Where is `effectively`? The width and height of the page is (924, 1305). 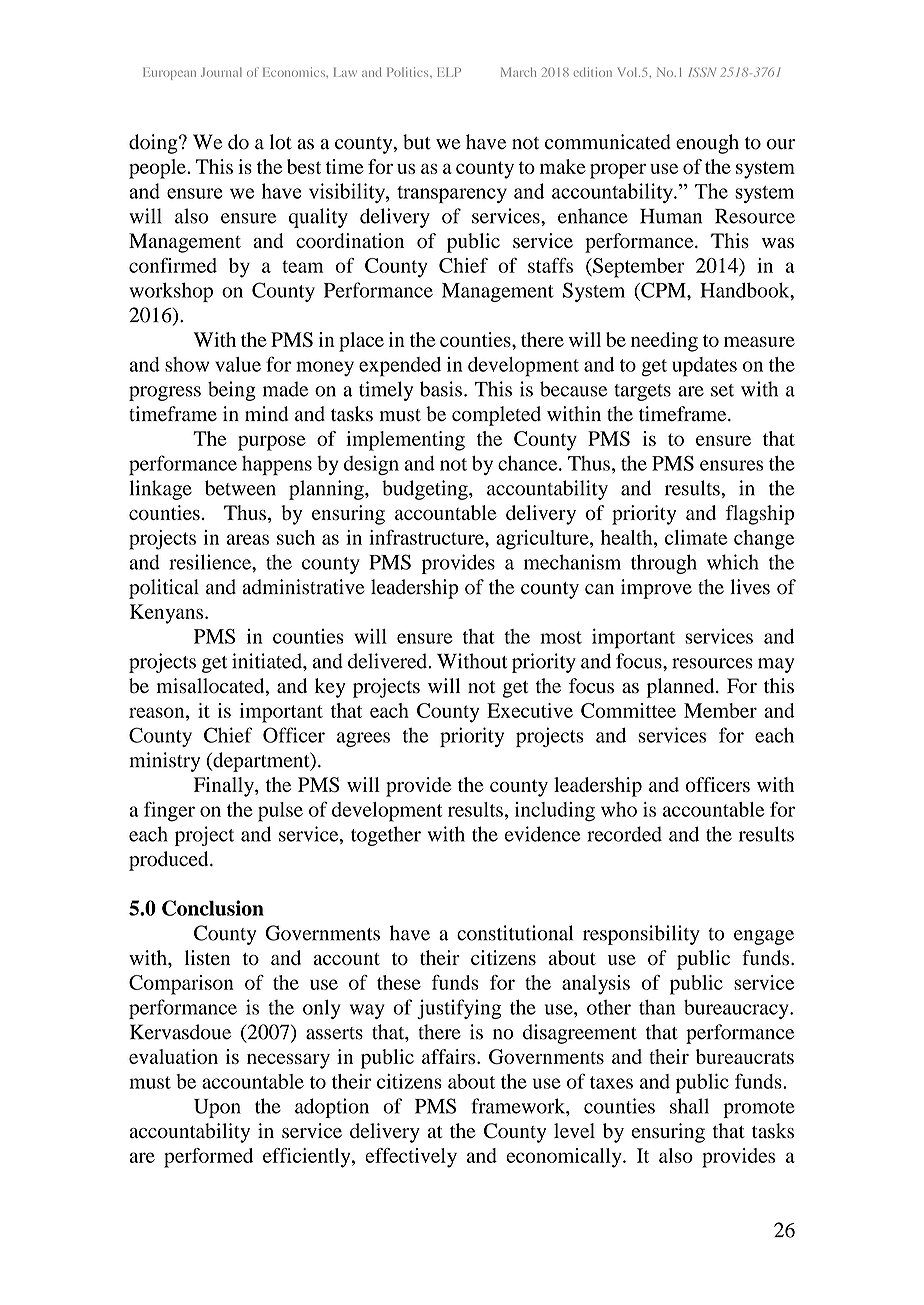
effectively is located at coordinates (411, 1158).
